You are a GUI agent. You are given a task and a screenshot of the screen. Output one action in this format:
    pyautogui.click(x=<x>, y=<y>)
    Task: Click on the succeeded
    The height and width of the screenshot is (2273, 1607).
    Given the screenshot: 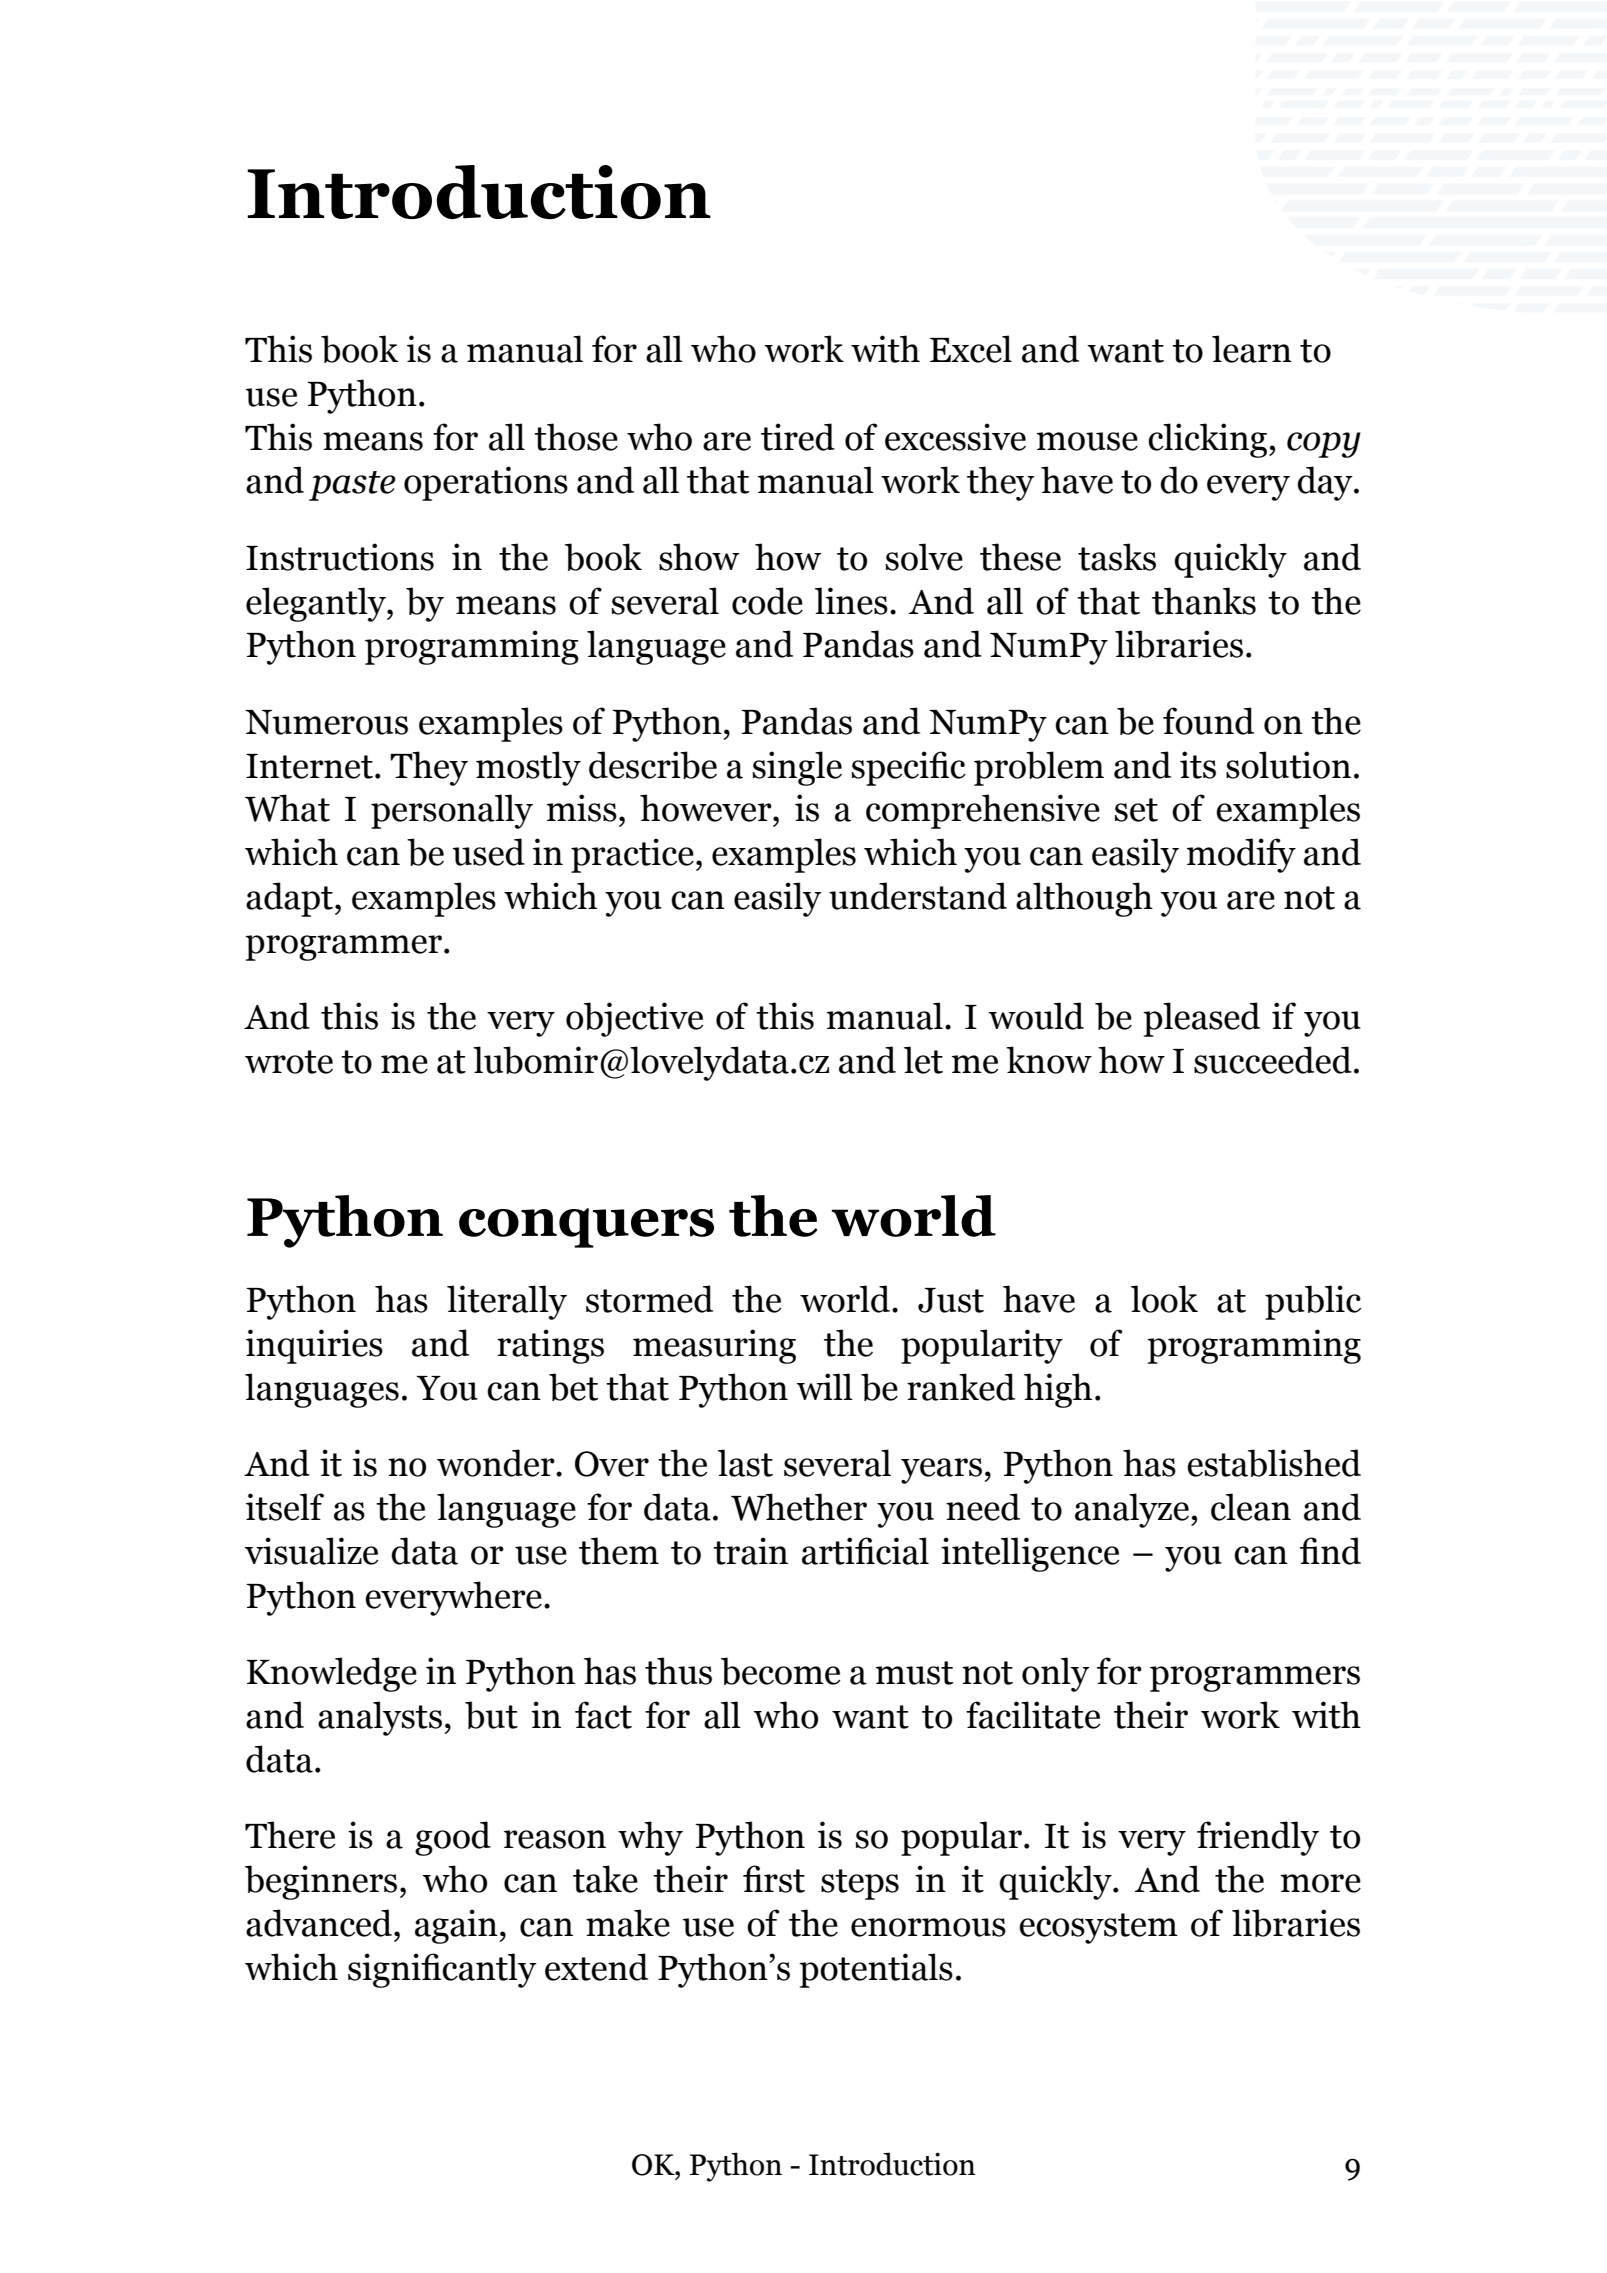 What is the action you would take?
    pyautogui.click(x=1273, y=1060)
